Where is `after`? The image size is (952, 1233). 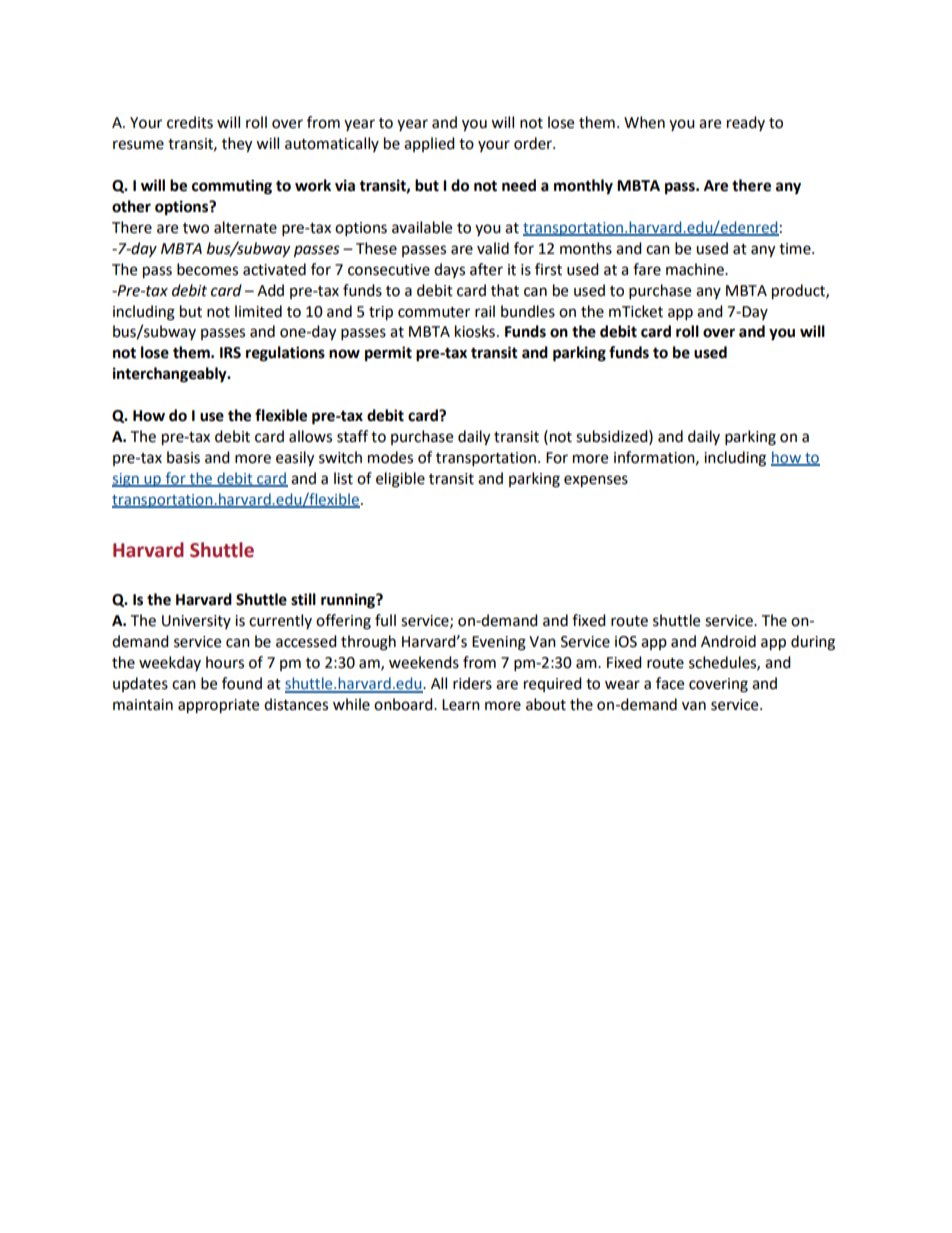 after is located at coordinates (486, 269).
